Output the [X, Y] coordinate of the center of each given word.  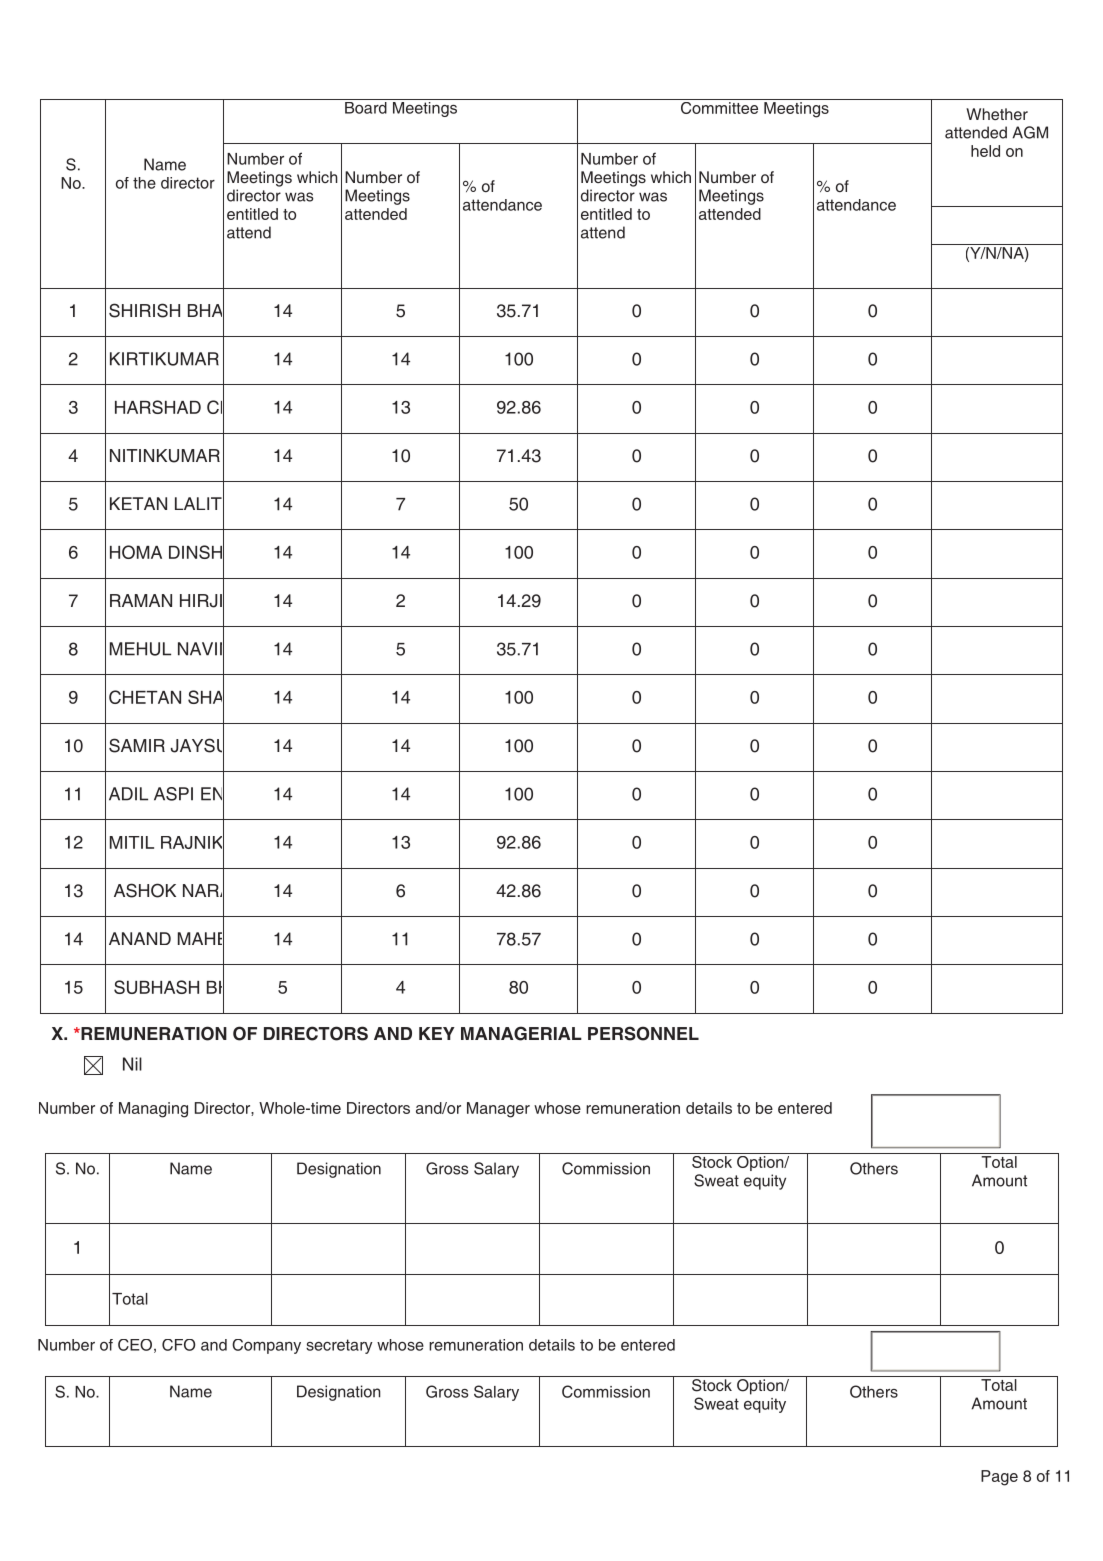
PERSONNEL [643, 1033]
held [985, 151]
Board [366, 106]
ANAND [140, 938]
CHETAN [145, 697]
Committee [720, 106]
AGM [1030, 132]
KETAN [138, 503]
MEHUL [140, 649]
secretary [339, 1346]
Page [999, 1478]
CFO [178, 1345]
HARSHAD [158, 407]
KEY [437, 1033]
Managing [153, 1110]
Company [266, 1346]
